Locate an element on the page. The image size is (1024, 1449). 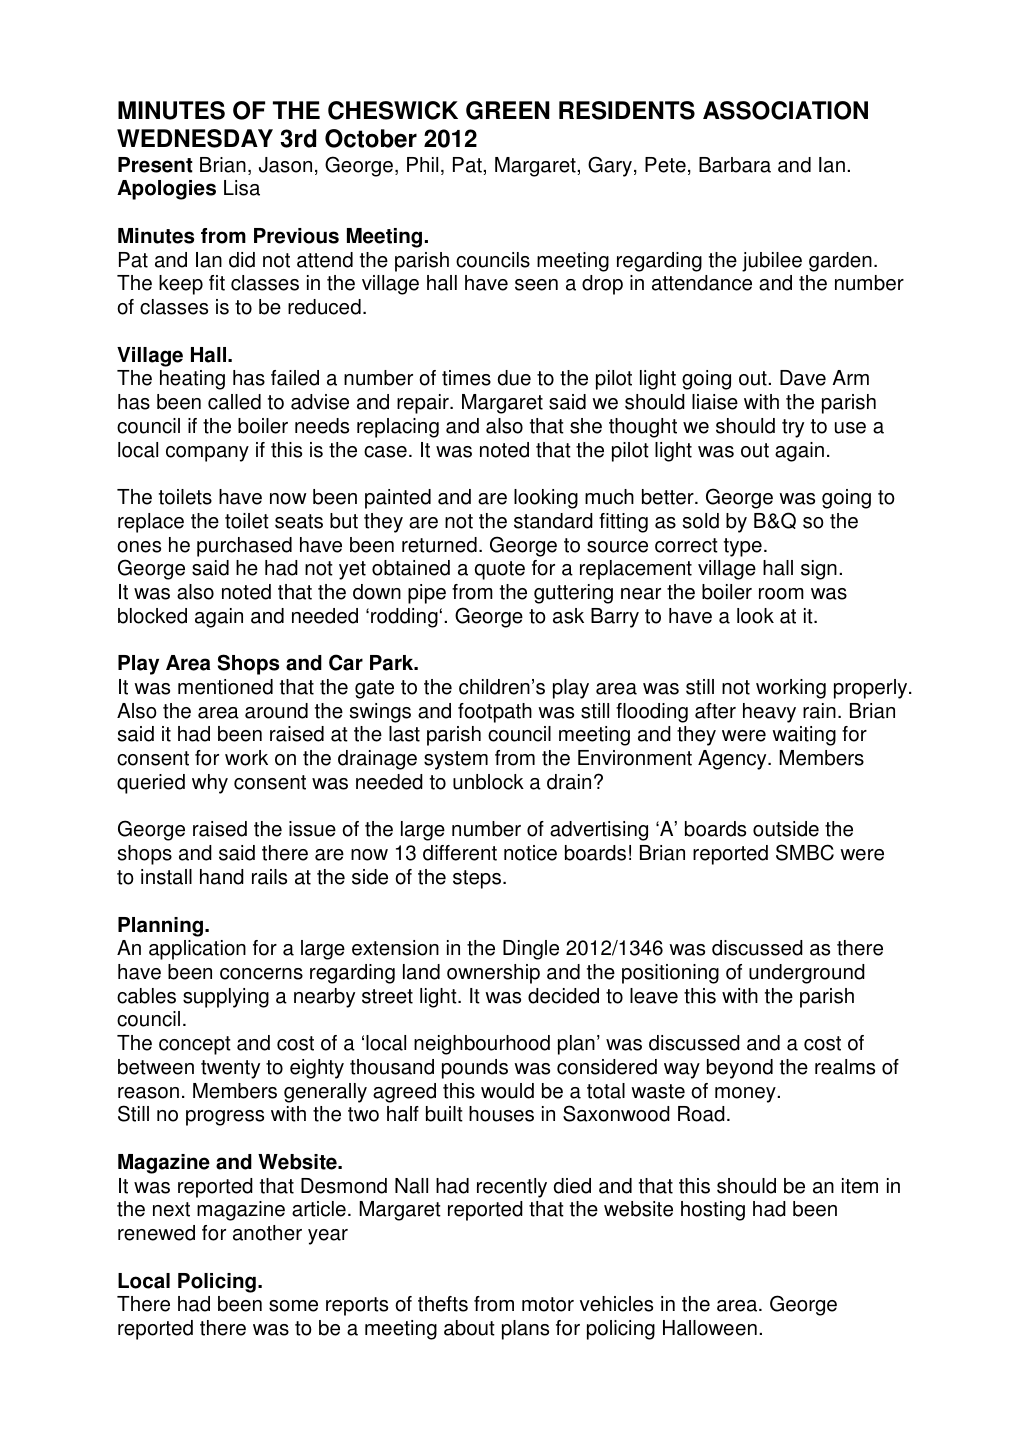
underground is located at coordinates (807, 974).
